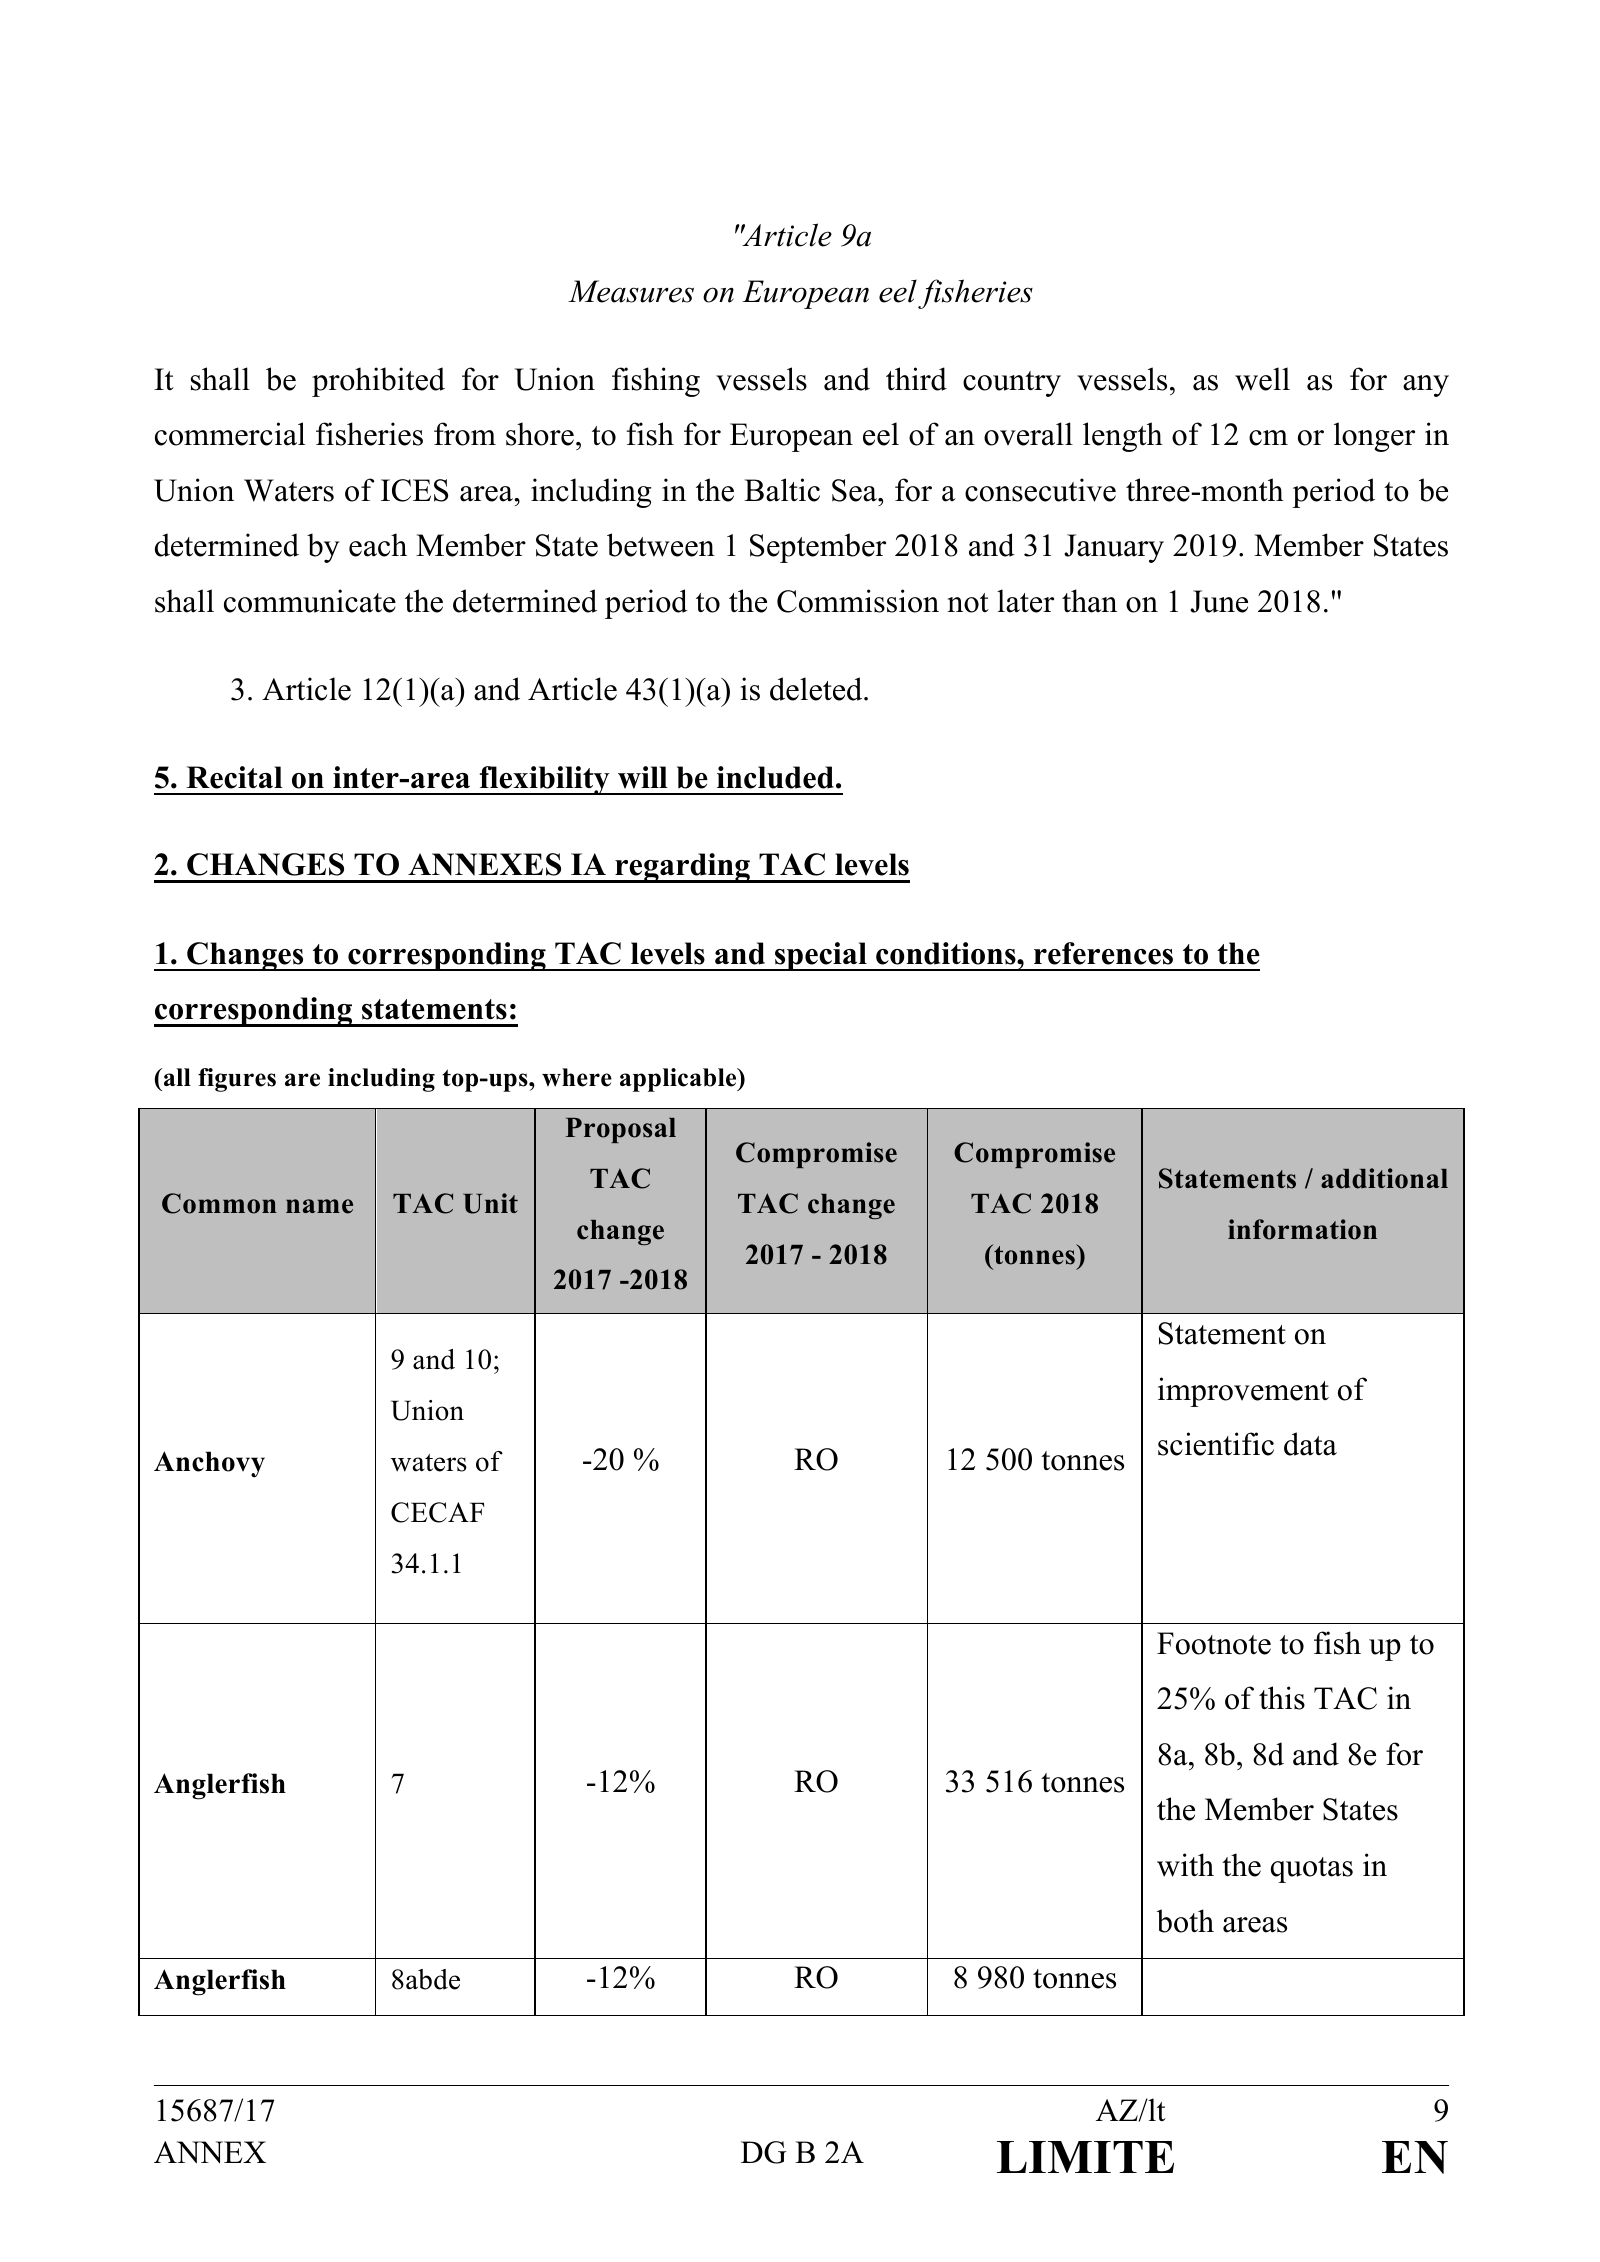  Describe the element at coordinates (209, 1464) in the page. I see `Anchovy` at that location.
